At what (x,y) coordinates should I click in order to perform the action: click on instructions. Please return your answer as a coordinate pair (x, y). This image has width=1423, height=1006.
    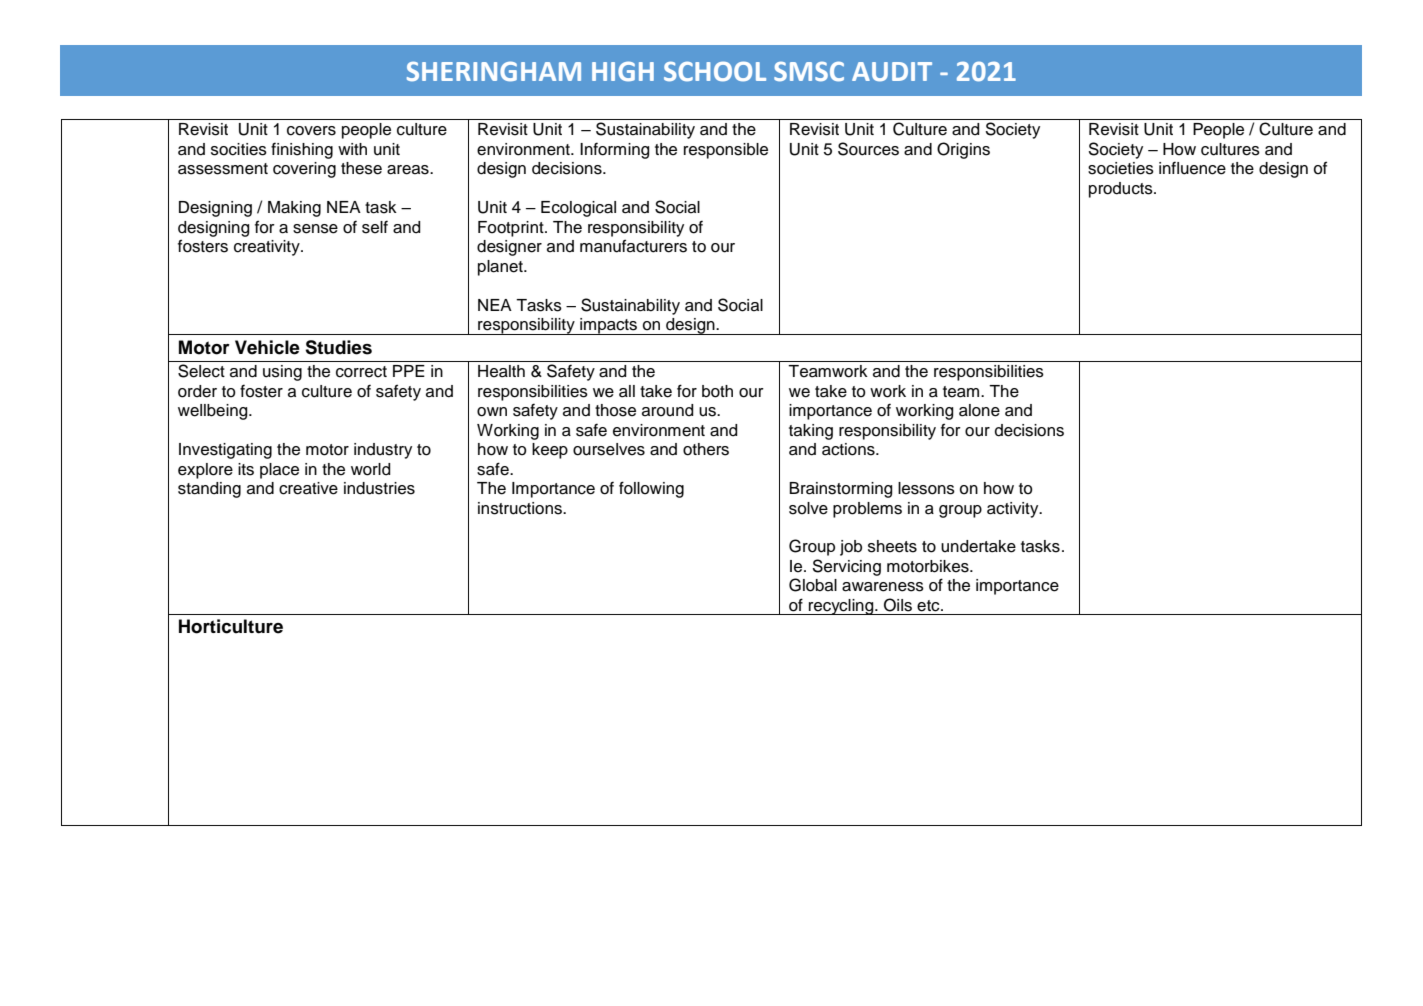
    Looking at the image, I should click on (521, 508).
